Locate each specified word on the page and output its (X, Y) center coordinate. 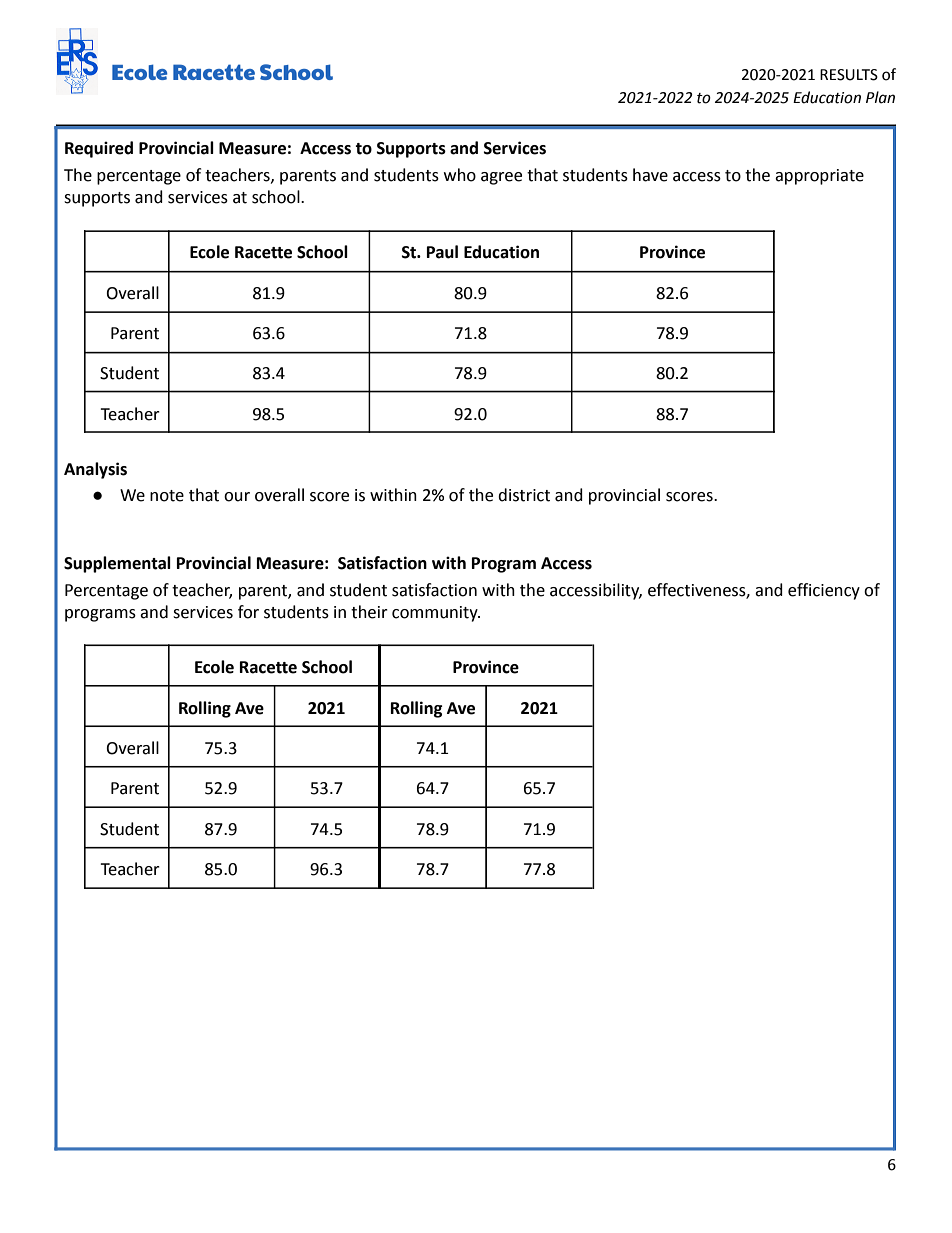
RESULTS (849, 75)
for (248, 612)
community (436, 614)
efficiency (824, 591)
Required (99, 149)
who (460, 175)
